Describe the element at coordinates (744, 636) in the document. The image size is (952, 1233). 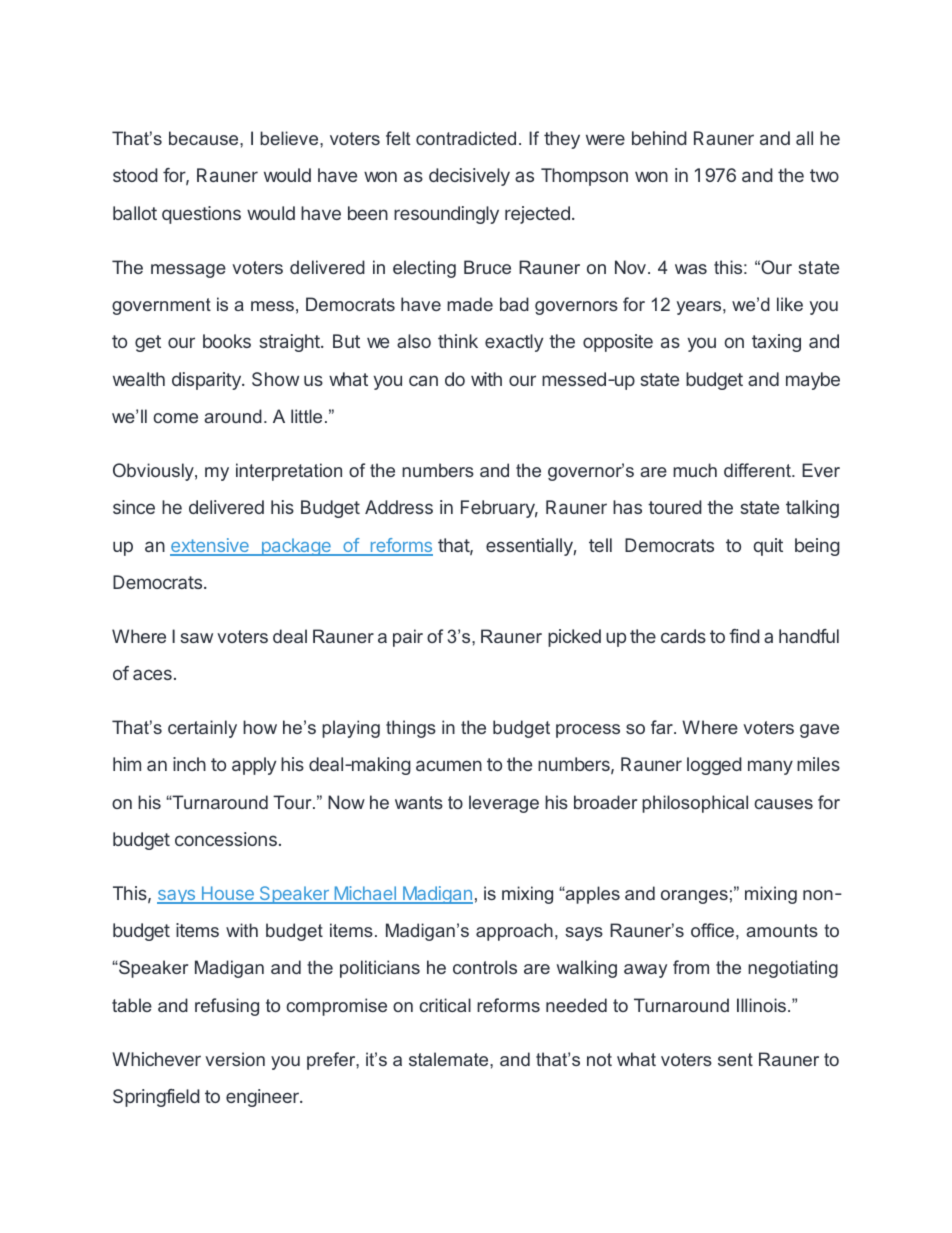
I see `find` at that location.
